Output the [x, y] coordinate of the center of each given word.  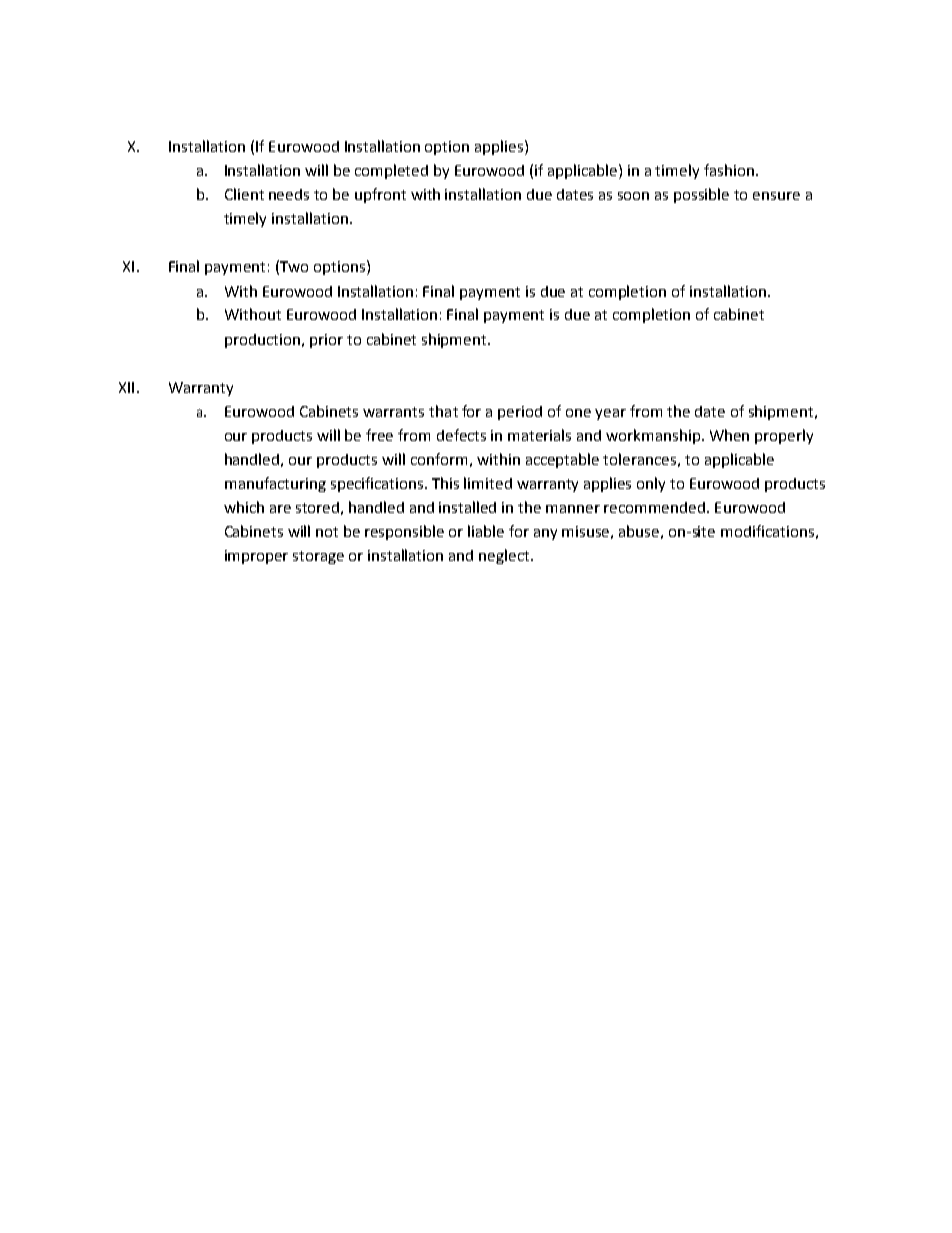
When [729, 435]
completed [391, 171]
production [262, 341]
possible [701, 195]
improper [256, 557]
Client [244, 194]
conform [439, 459]
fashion [729, 170]
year [610, 414]
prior [326, 341]
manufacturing [275, 484]
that [443, 411]
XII [126, 387]
